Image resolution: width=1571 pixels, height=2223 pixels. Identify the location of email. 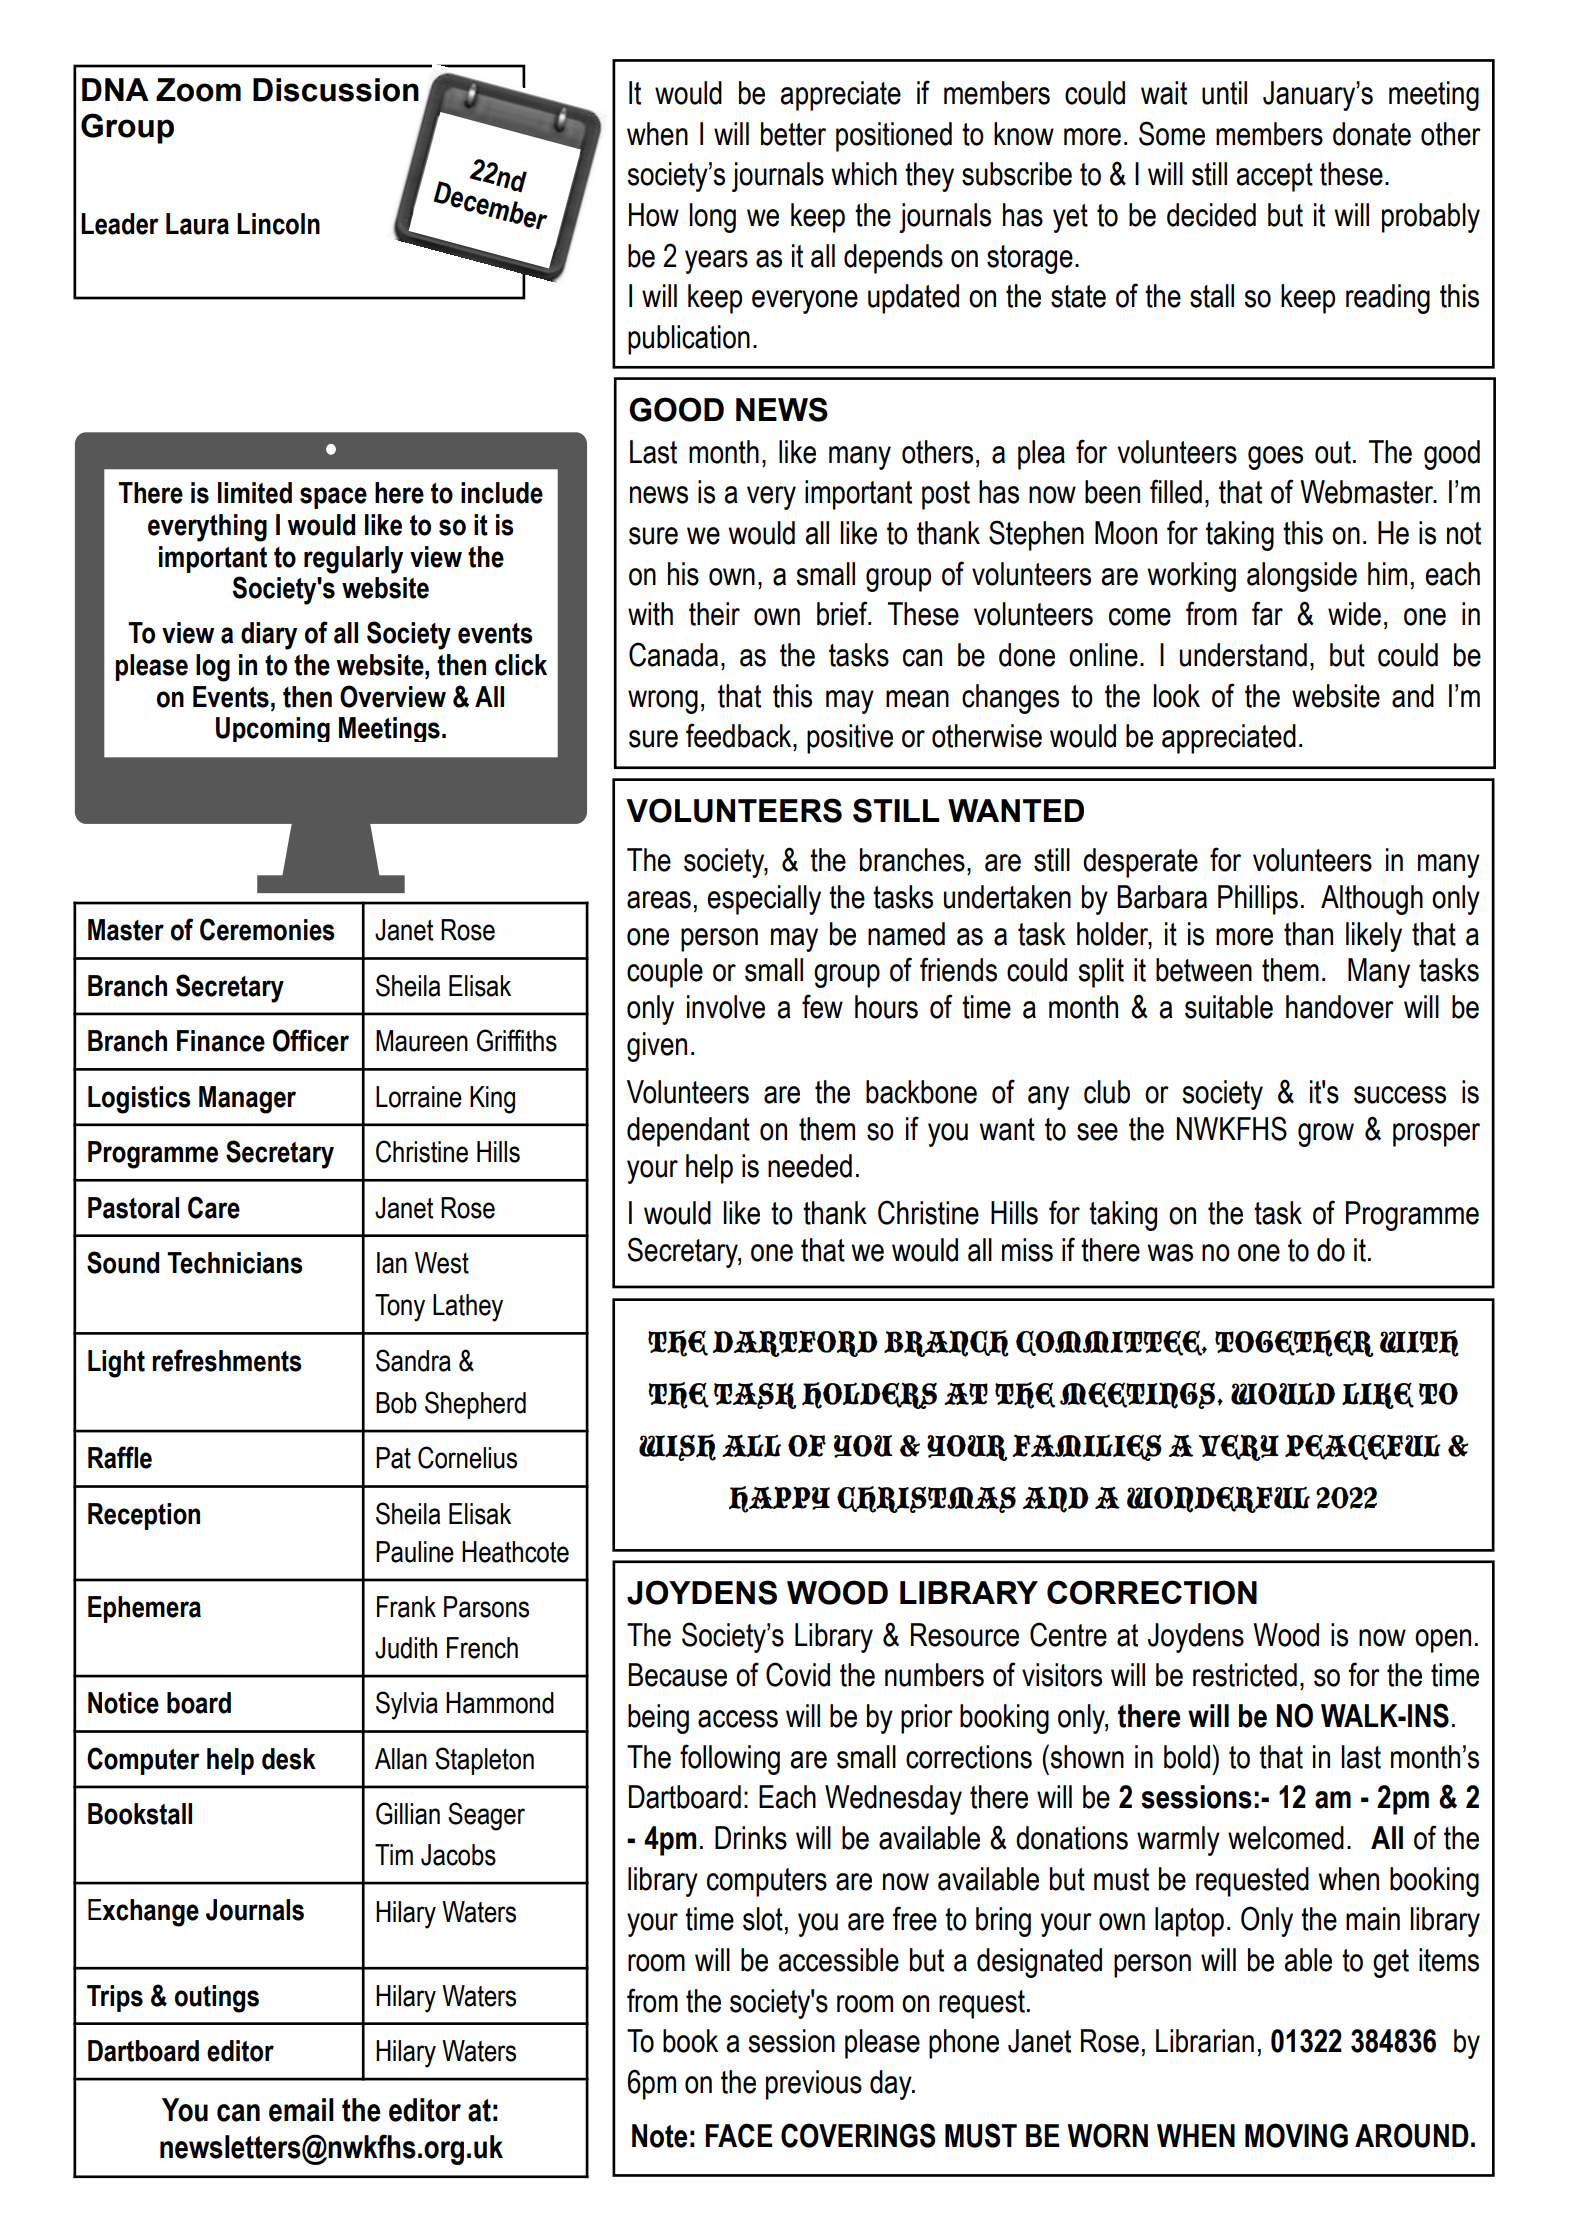
(301, 2110).
